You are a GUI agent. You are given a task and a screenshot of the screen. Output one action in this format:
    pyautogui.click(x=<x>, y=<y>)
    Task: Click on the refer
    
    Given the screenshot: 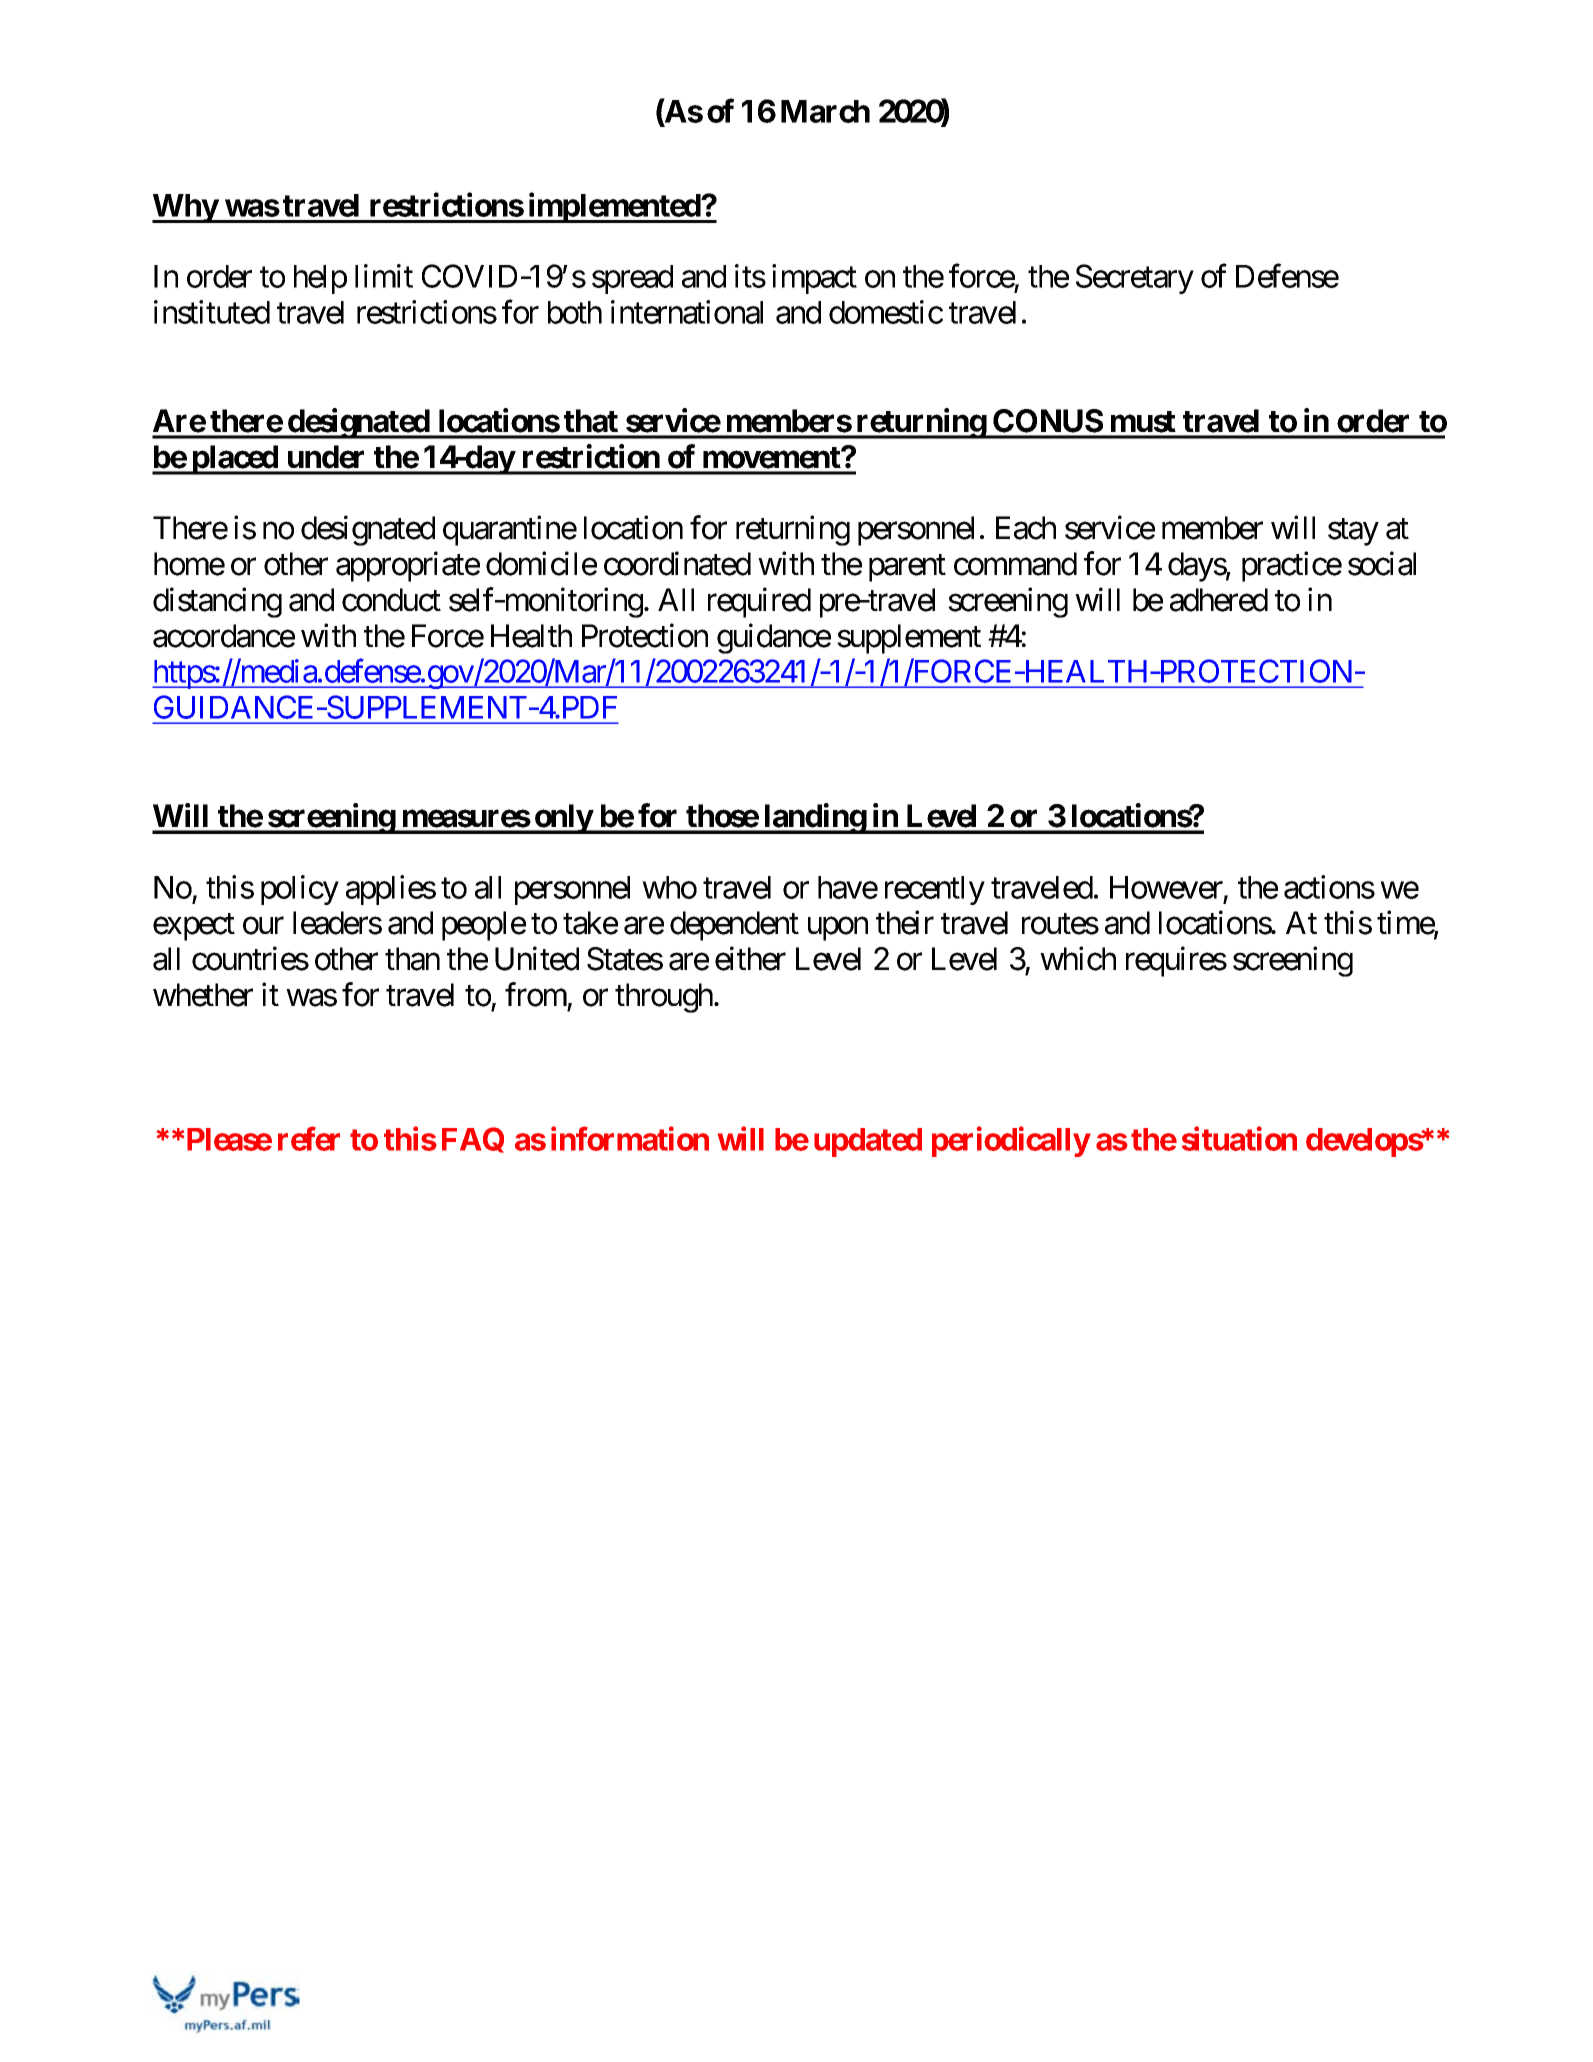 What is the action you would take?
    pyautogui.click(x=309, y=1139)
